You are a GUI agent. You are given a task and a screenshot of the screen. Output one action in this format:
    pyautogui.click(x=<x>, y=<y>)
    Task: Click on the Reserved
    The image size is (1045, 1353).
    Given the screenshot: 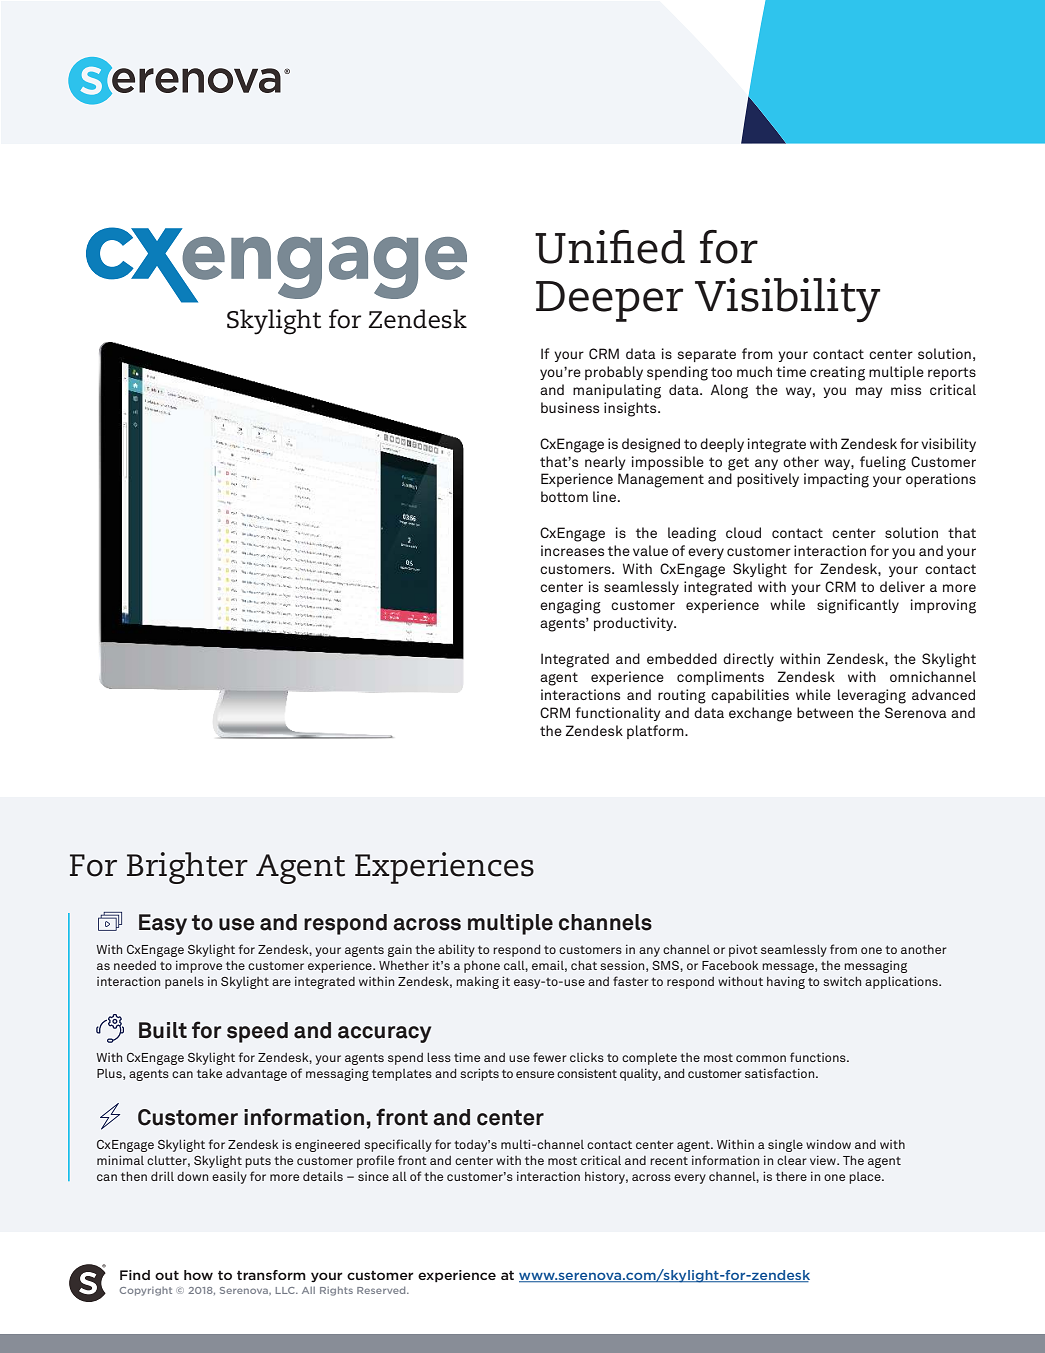 What is the action you would take?
    pyautogui.click(x=382, y=1290)
